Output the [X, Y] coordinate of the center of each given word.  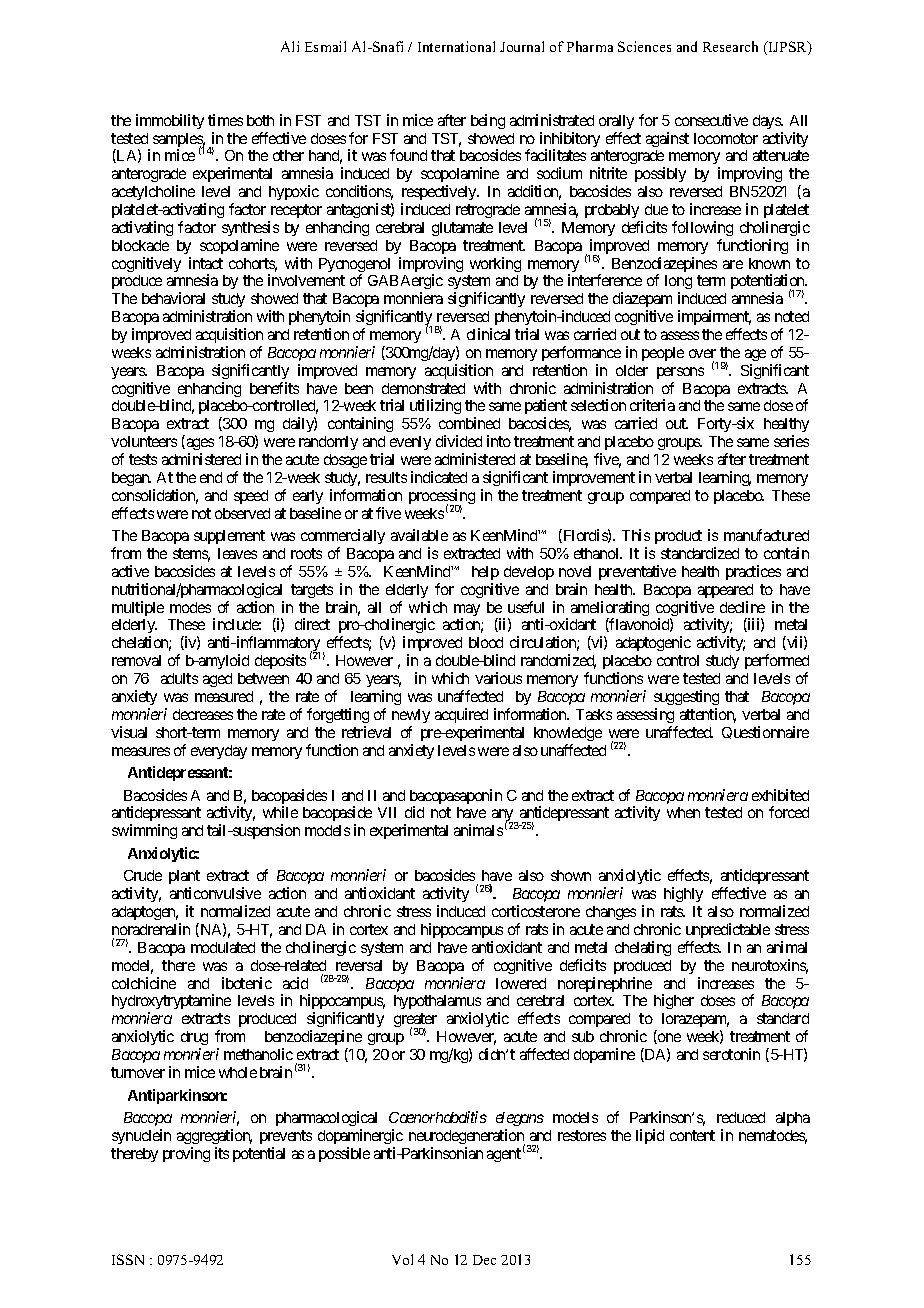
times [225, 120]
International [456, 46]
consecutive [711, 120]
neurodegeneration [467, 1138]
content [692, 1135]
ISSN [128, 1259]
